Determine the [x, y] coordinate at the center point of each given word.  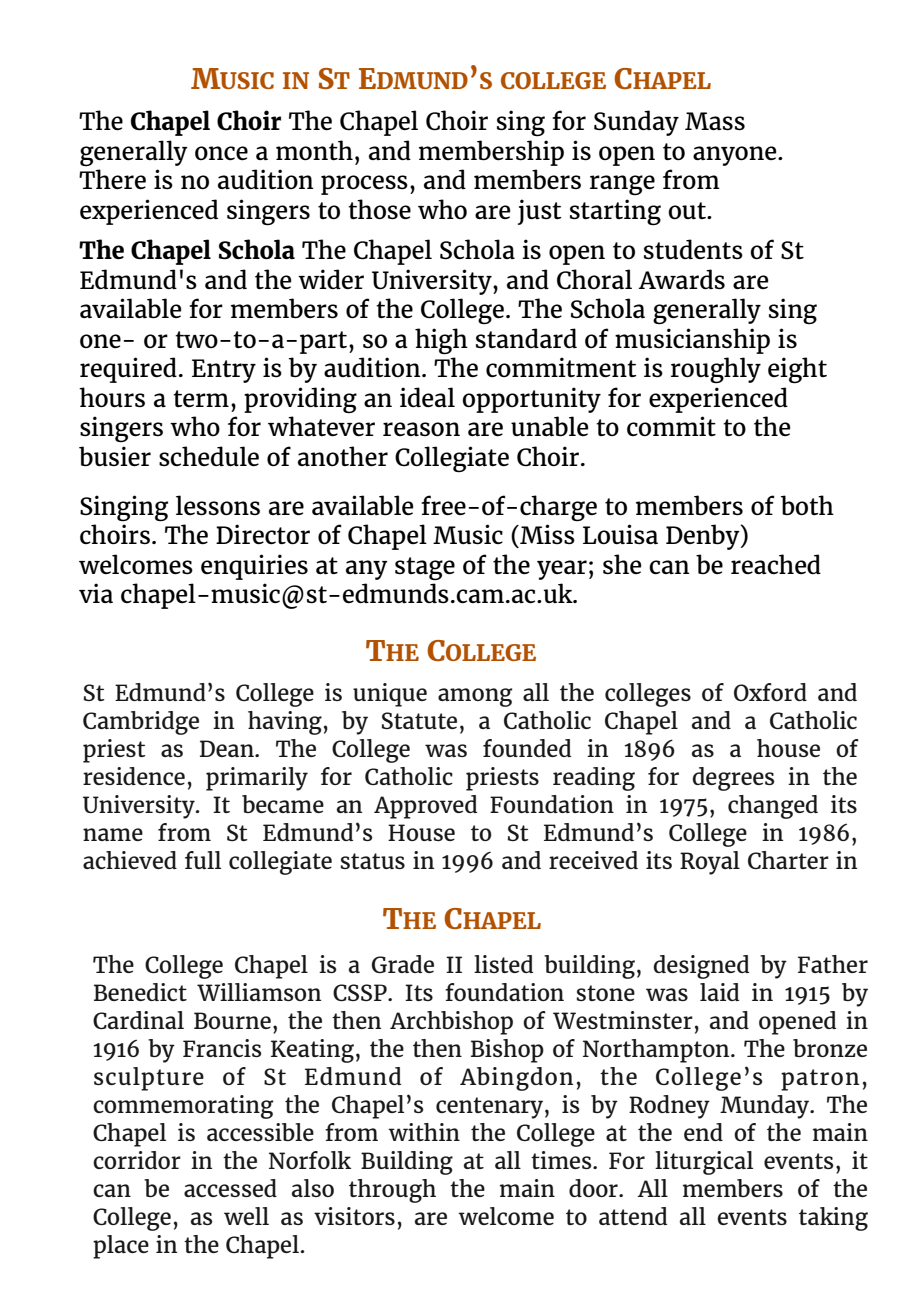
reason [421, 429]
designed [701, 967]
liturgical [704, 1163]
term [201, 398]
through [392, 1191]
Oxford [770, 692]
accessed [230, 1188]
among [475, 697]
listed [503, 964]
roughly [716, 370]
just [539, 212]
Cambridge [141, 723]
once [221, 153]
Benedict [140, 992]
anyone [736, 156]
